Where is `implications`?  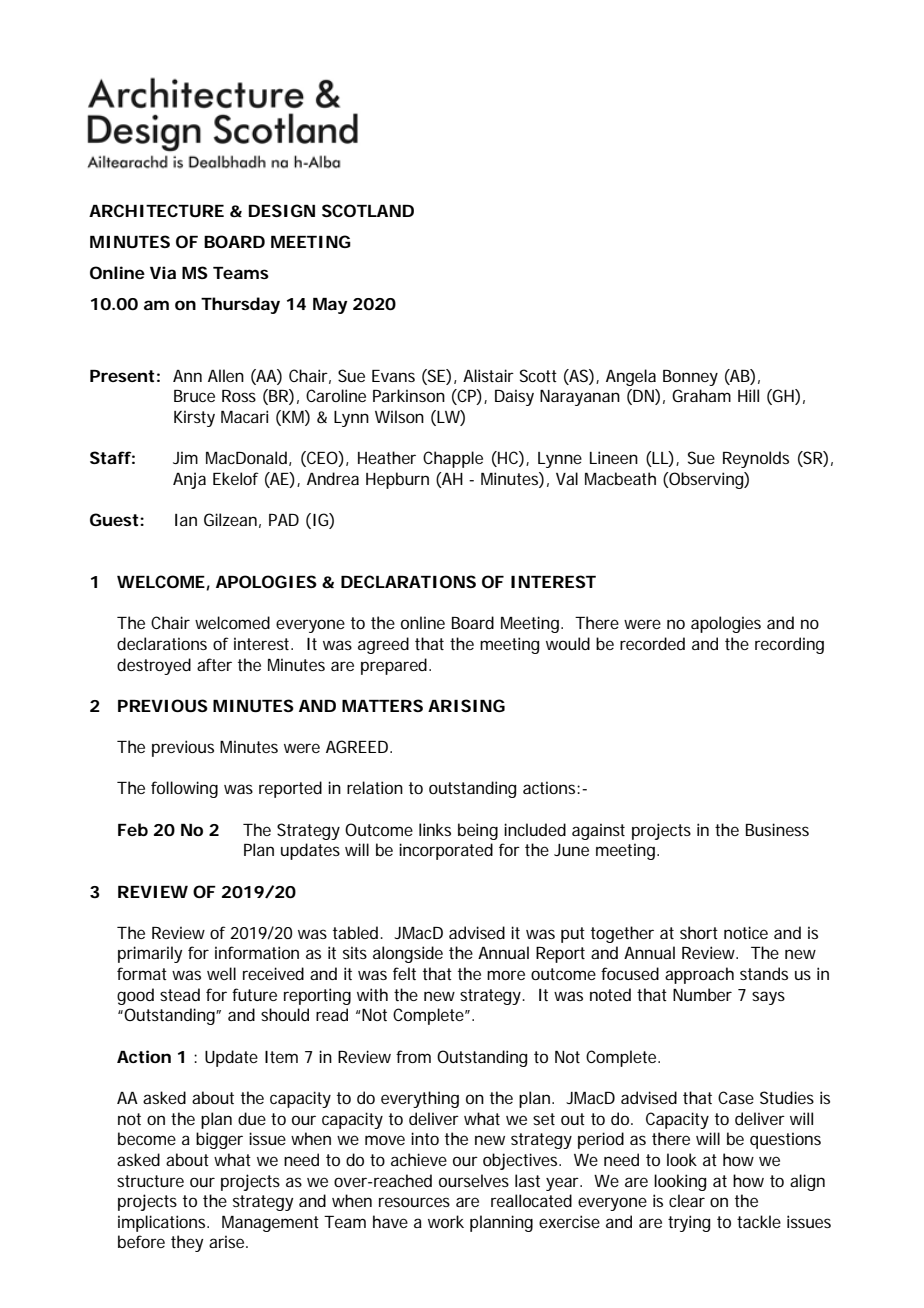 implications is located at coordinates (163, 1223).
